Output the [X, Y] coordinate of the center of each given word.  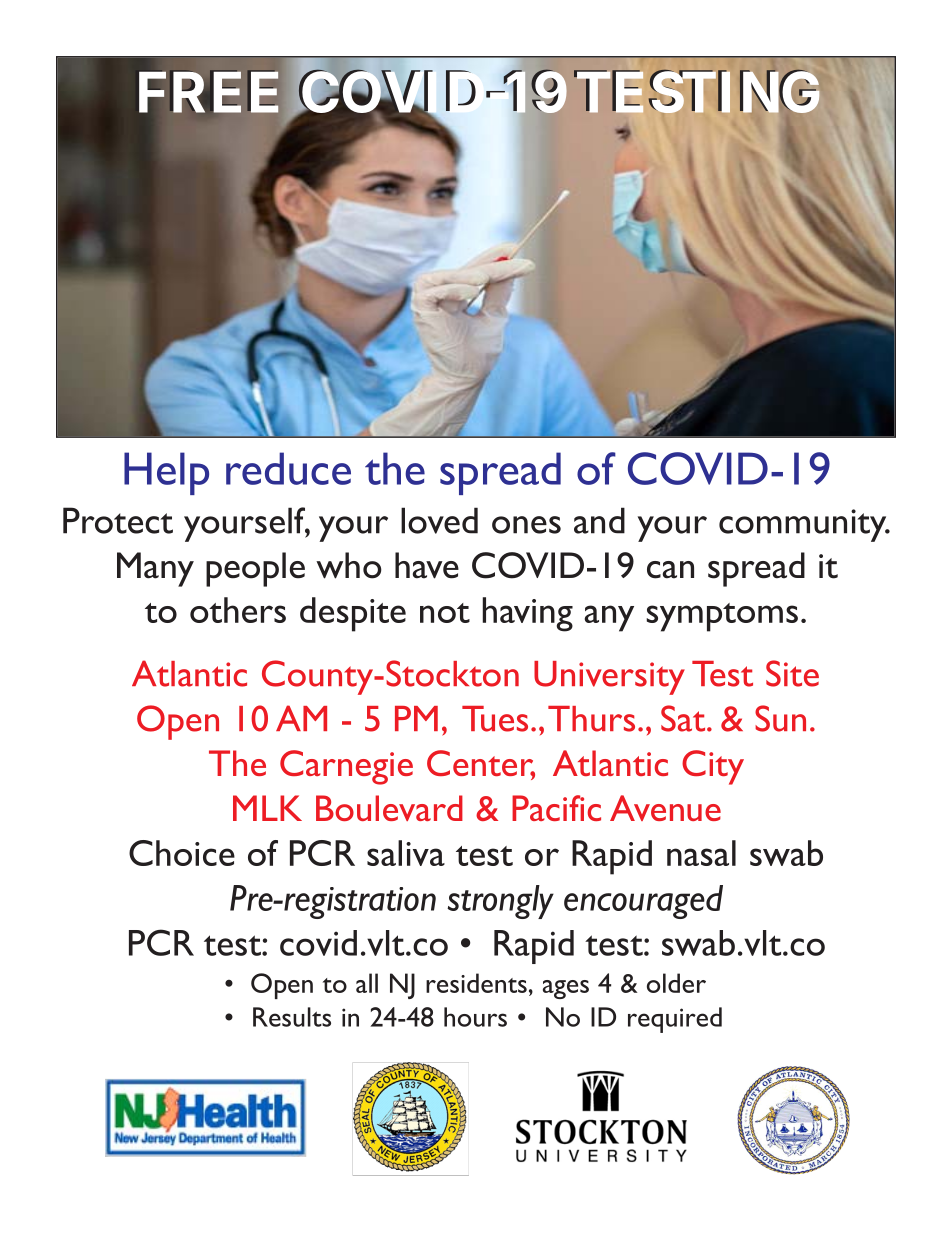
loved [439, 520]
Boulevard [389, 808]
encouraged [643, 902]
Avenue [665, 808]
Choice [182, 853]
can [670, 570]
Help [166, 473]
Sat [684, 718]
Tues [495, 719]
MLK [267, 808]
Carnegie [346, 767]
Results [292, 1017]
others [238, 610]
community [804, 525]
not [445, 613]
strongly [500, 902]
